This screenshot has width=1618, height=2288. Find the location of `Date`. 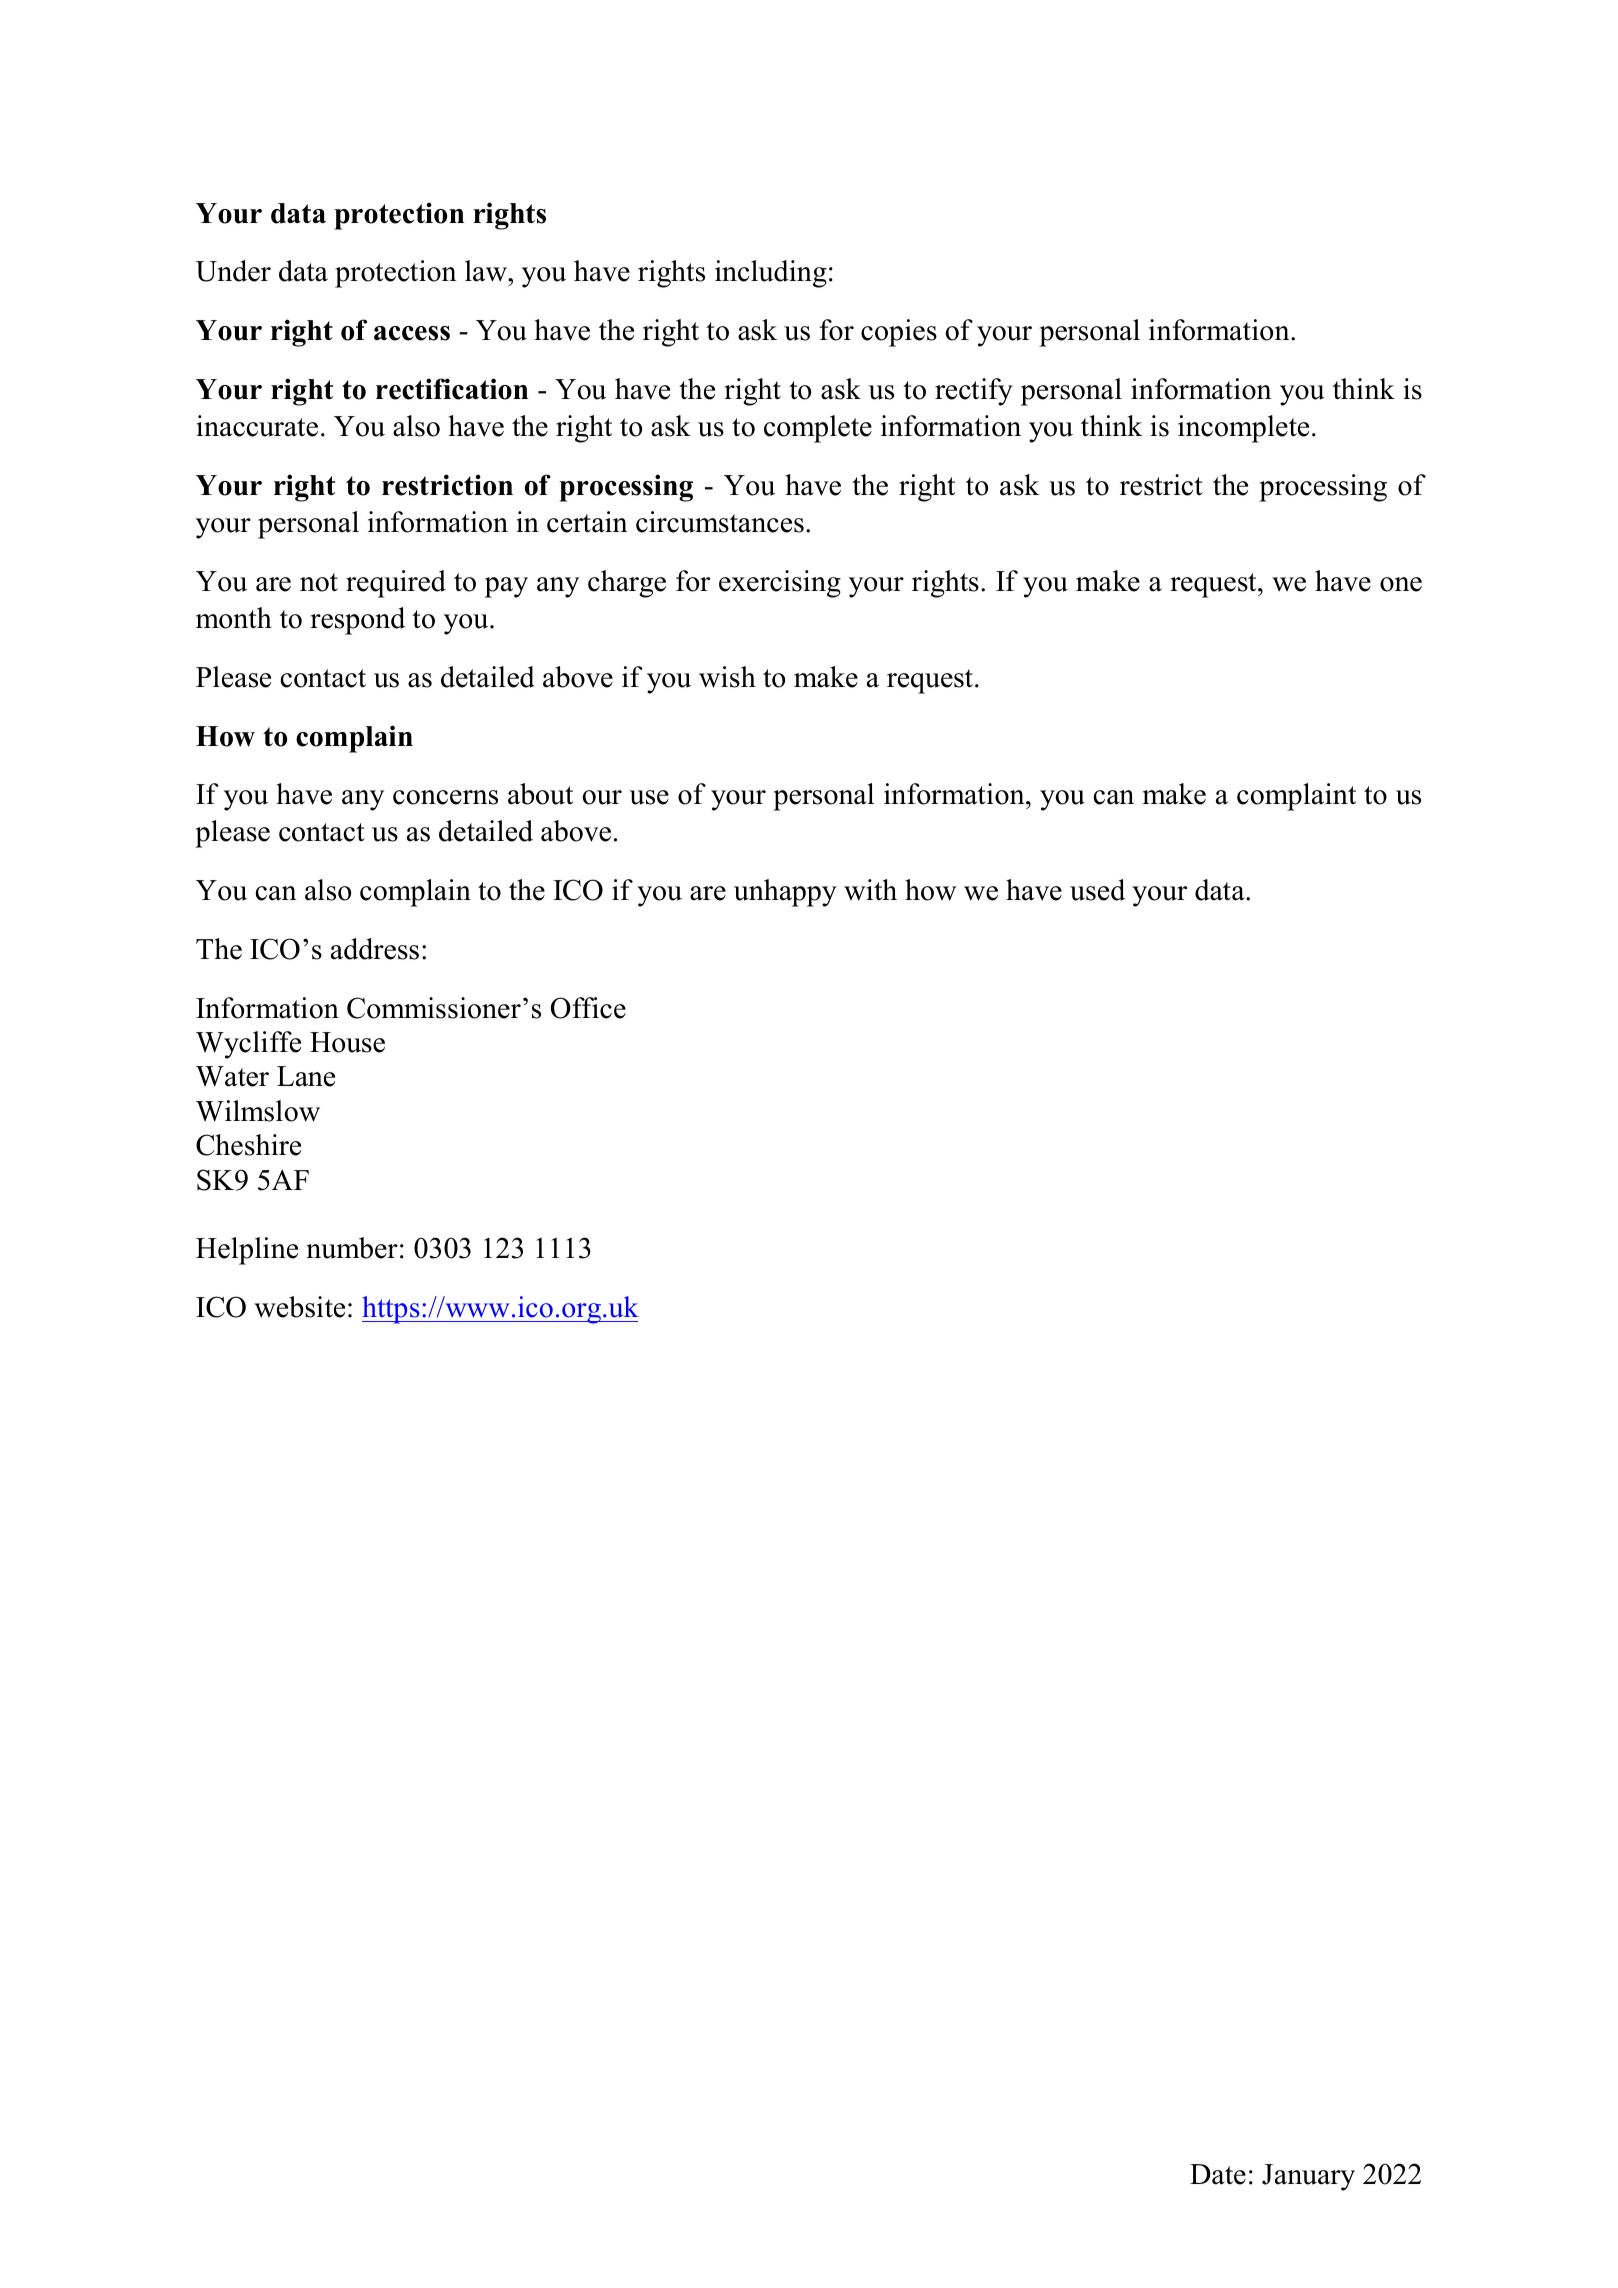

Date is located at coordinates (1218, 2174).
